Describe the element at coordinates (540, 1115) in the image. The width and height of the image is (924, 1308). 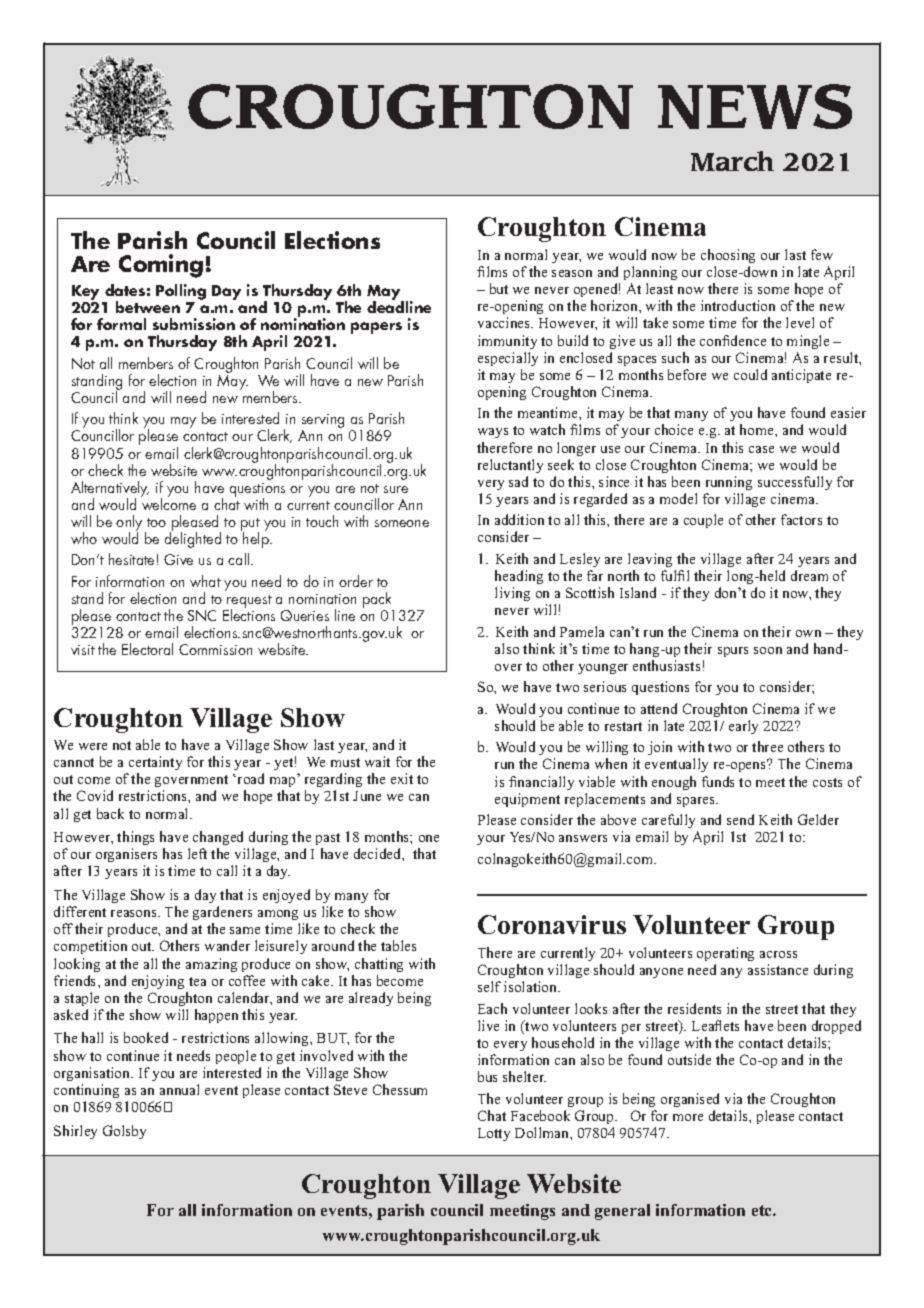
I see `Facebook` at that location.
